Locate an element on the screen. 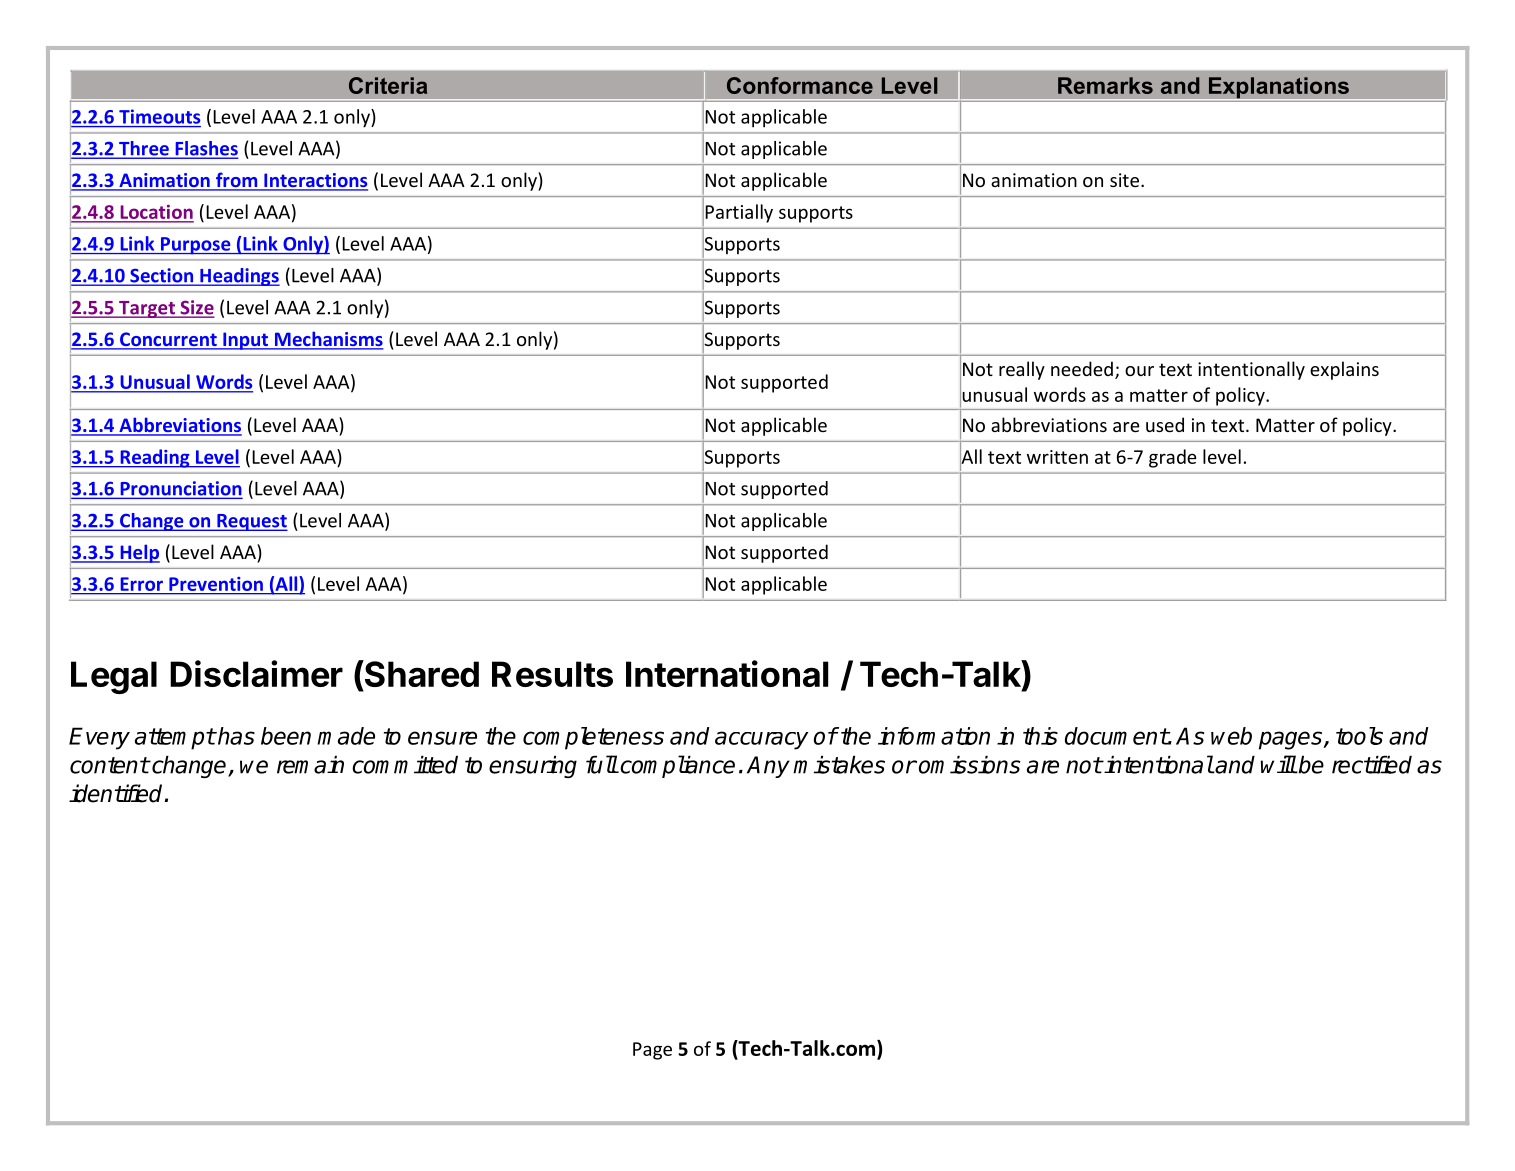 The image size is (1515, 1171). rectified is located at coordinates (1372, 765).
